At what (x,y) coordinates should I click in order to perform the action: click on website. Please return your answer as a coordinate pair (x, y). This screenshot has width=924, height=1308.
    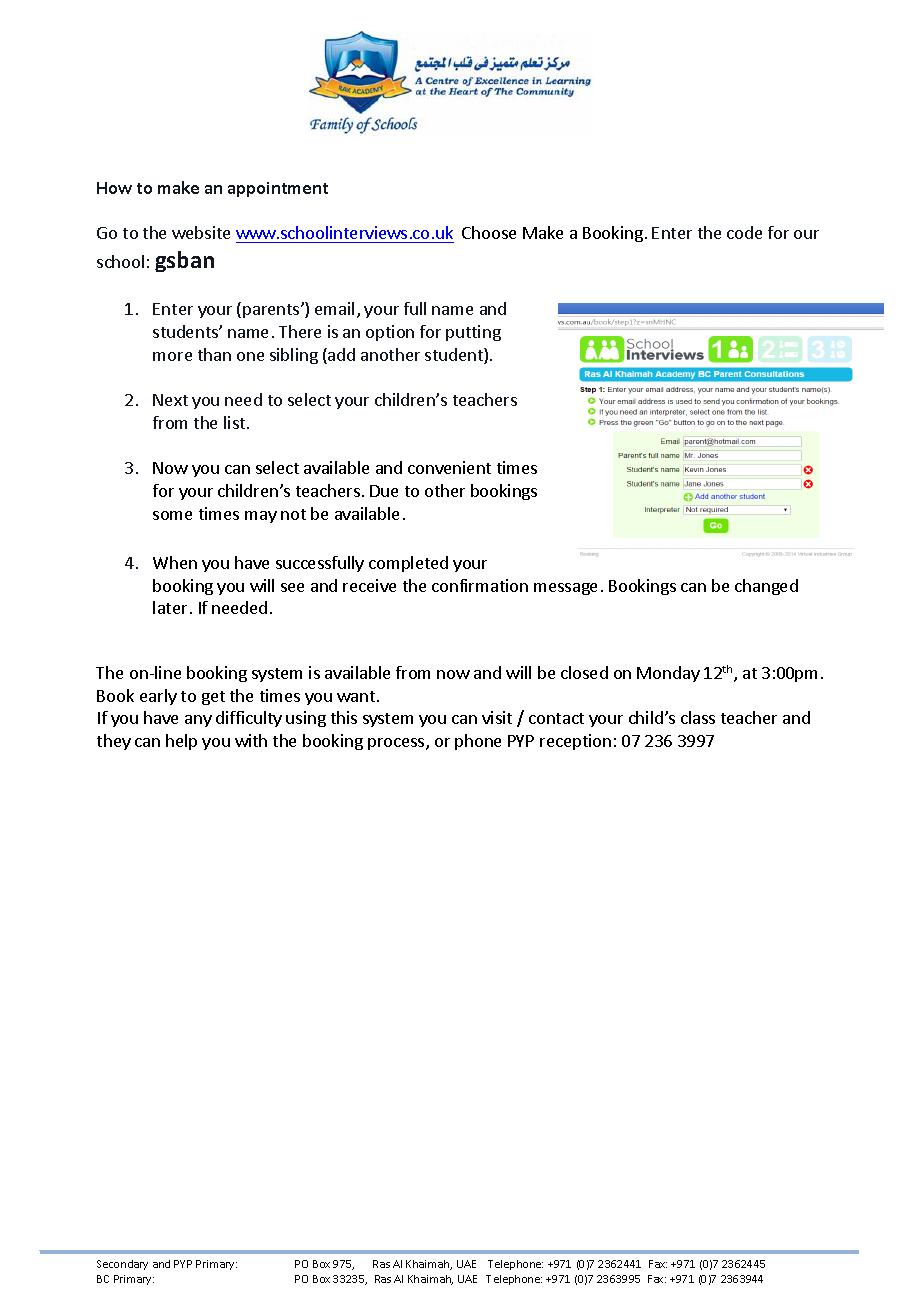
    Looking at the image, I should click on (201, 232).
